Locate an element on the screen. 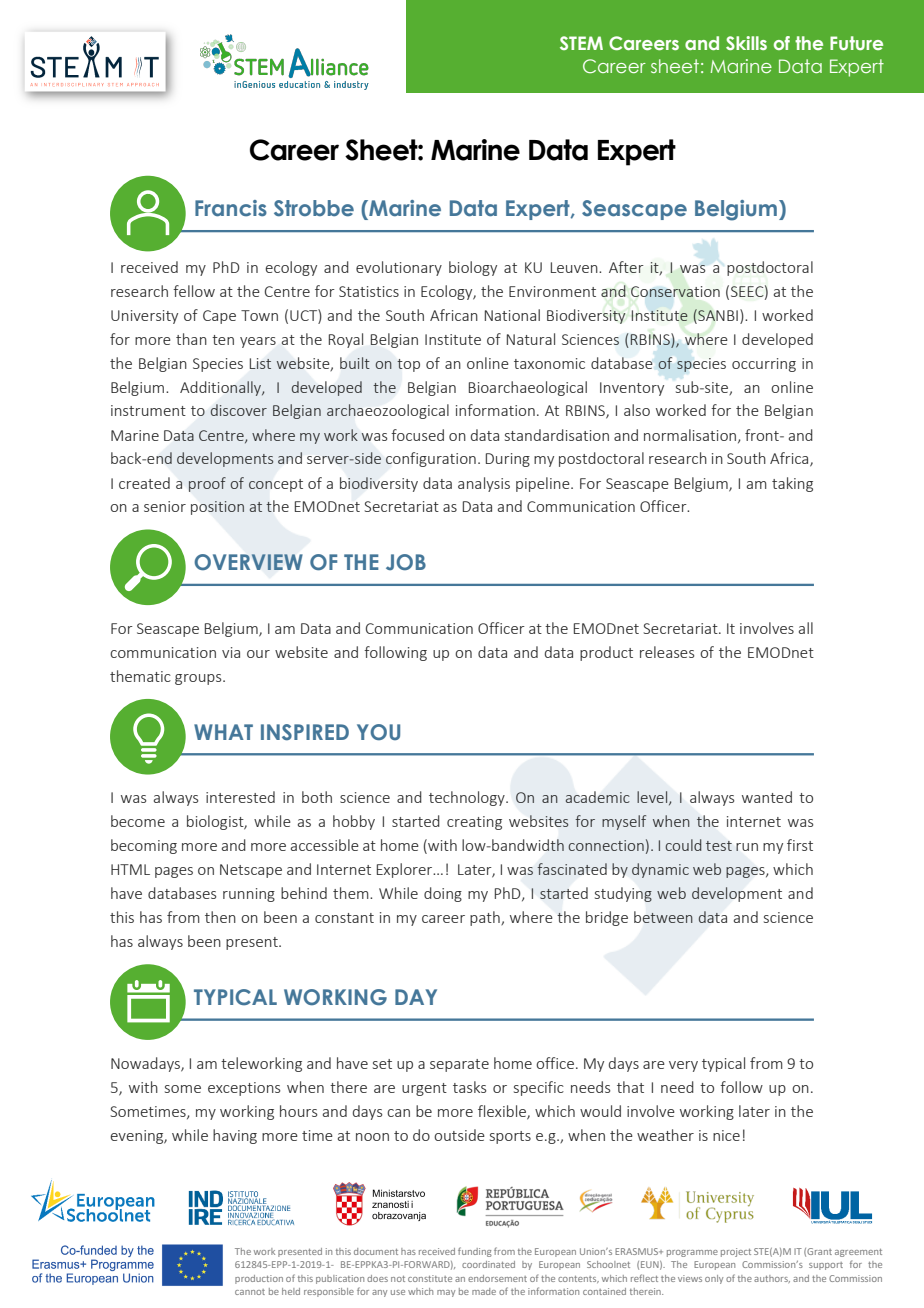 This screenshot has width=924, height=1308. cannot is located at coordinates (250, 1292).
